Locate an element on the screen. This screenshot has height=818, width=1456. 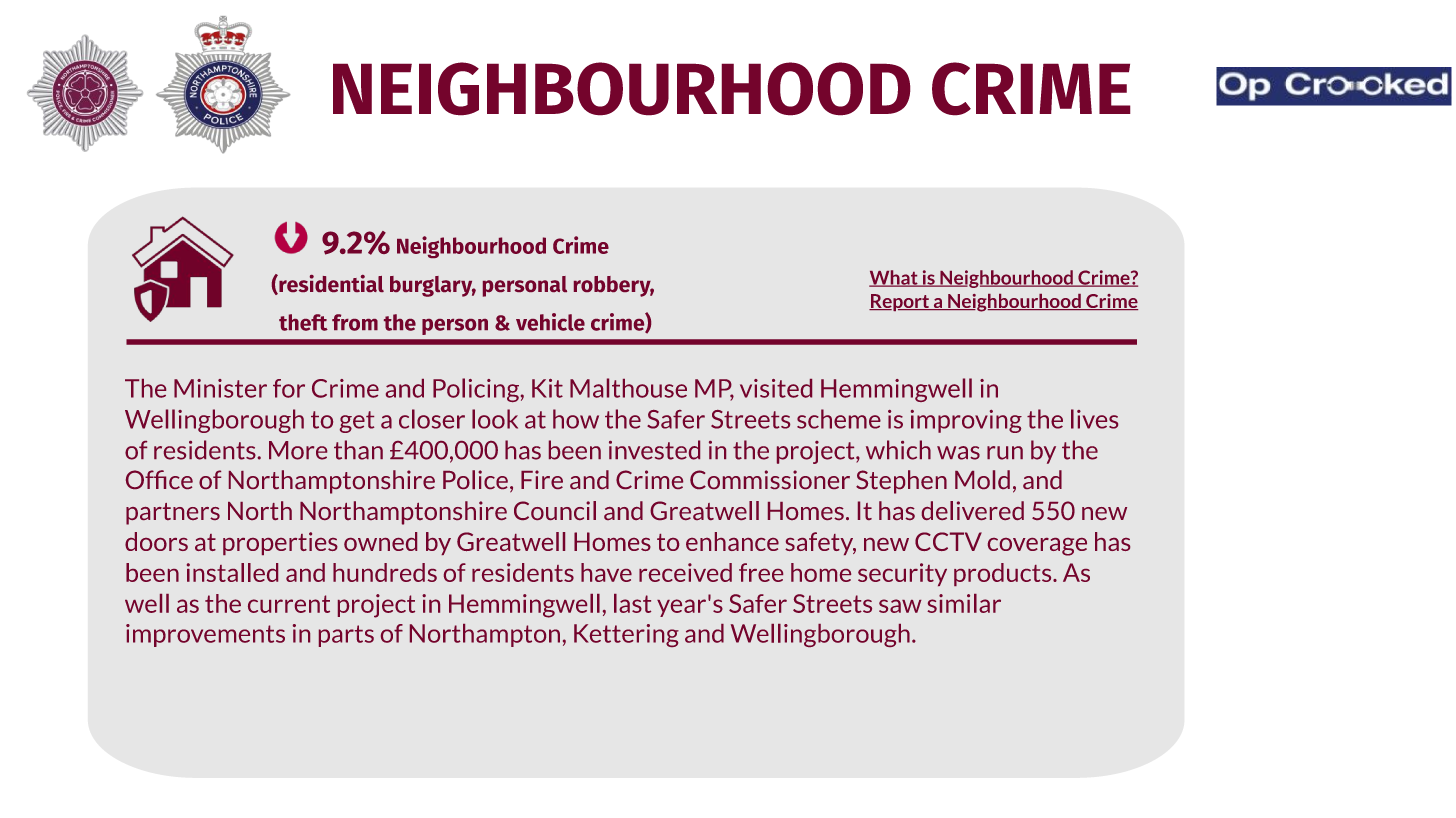
vehicle is located at coordinates (550, 322).
